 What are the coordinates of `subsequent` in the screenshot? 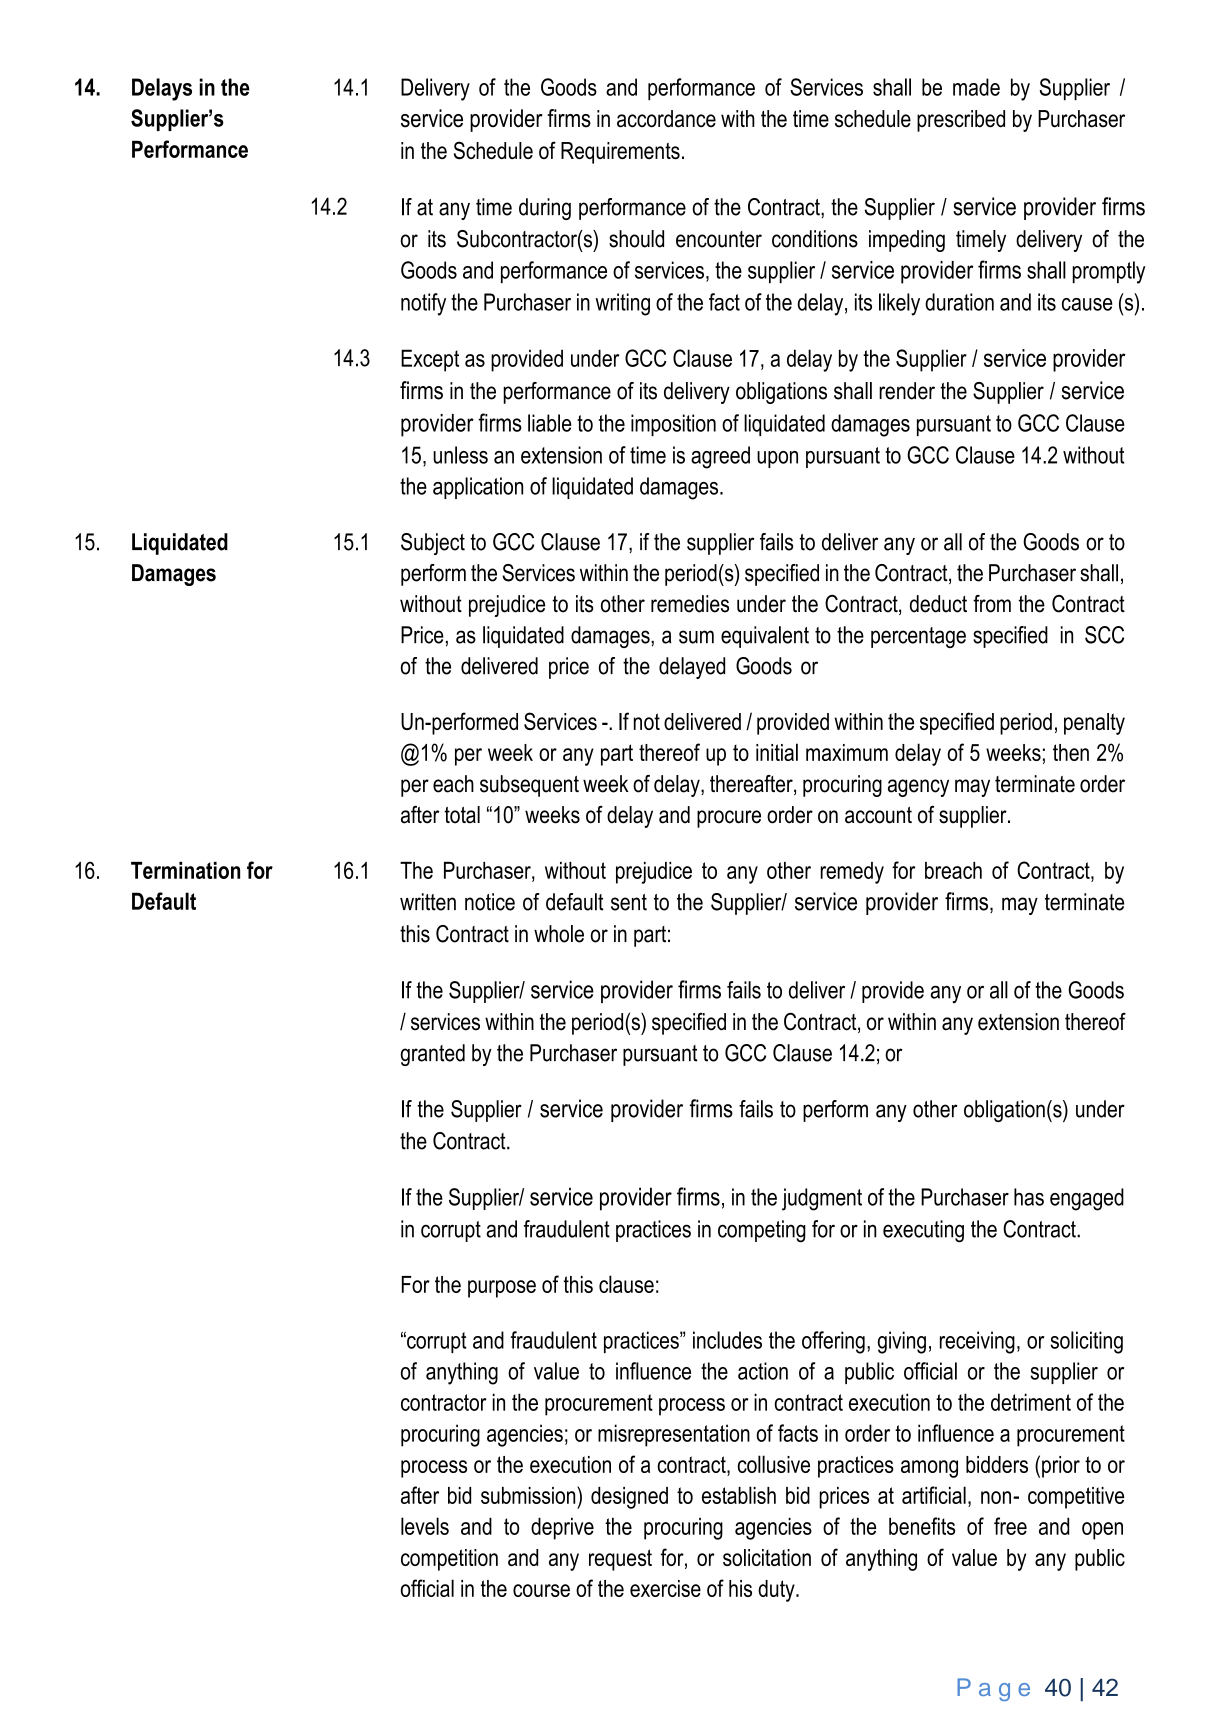 It's located at (529, 786).
